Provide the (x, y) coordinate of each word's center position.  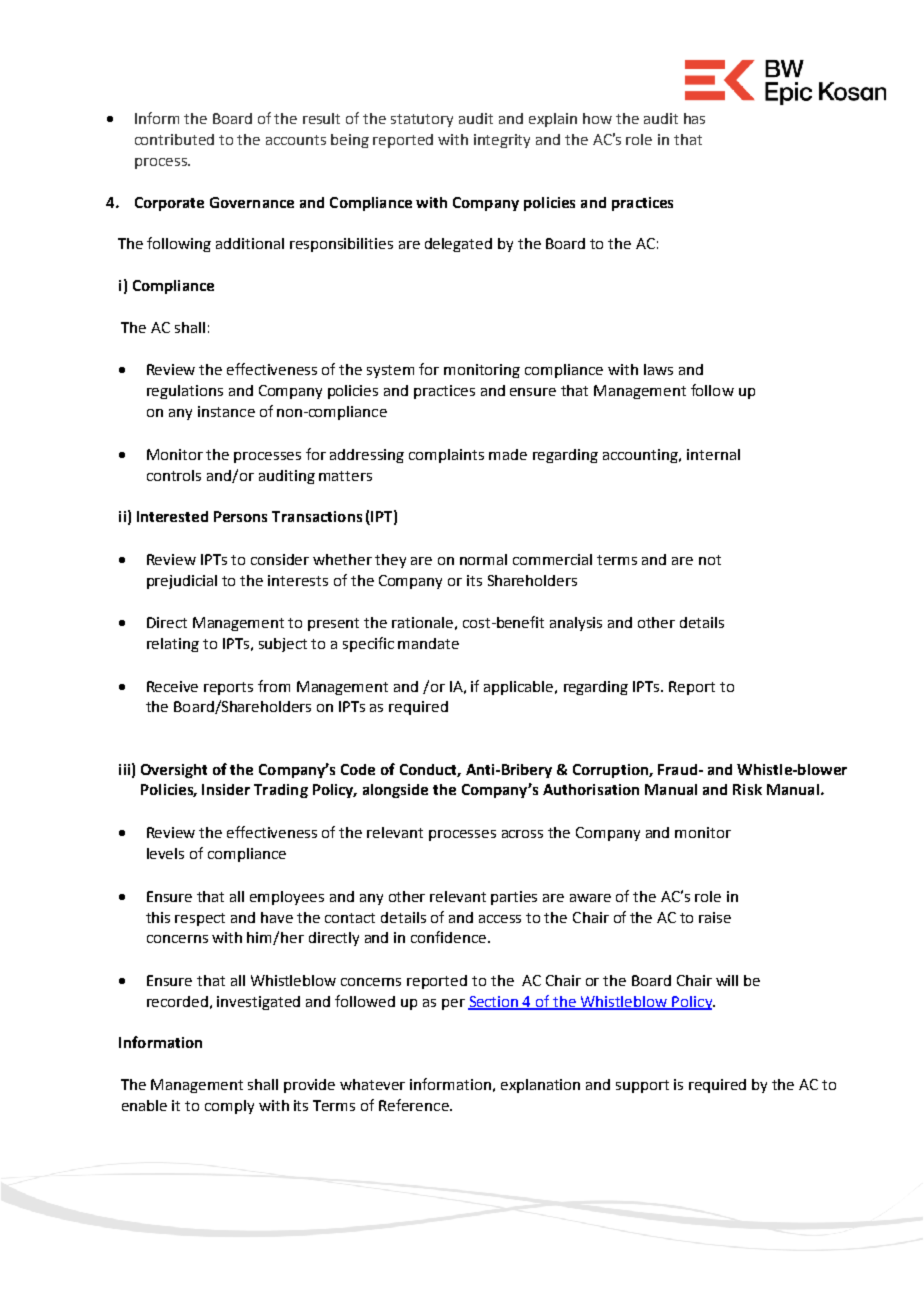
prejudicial (182, 582)
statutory (422, 120)
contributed (174, 139)
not (710, 560)
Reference (415, 1105)
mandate (428, 643)
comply (229, 1107)
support (642, 1086)
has (694, 118)
